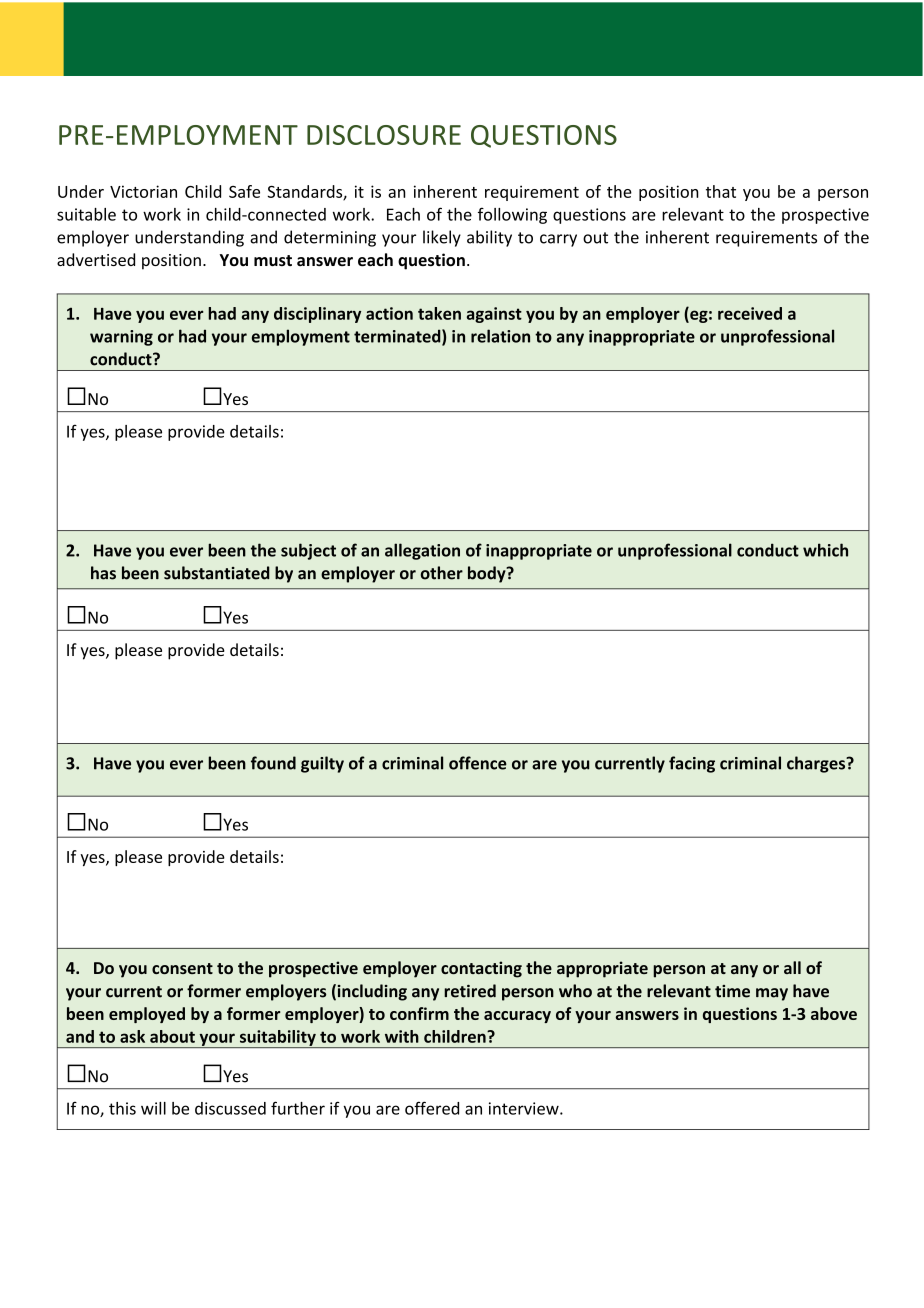 Image resolution: width=924 pixels, height=1308 pixels. What do you see at coordinates (143, 191) in the screenshot?
I see `Victorian` at bounding box center [143, 191].
